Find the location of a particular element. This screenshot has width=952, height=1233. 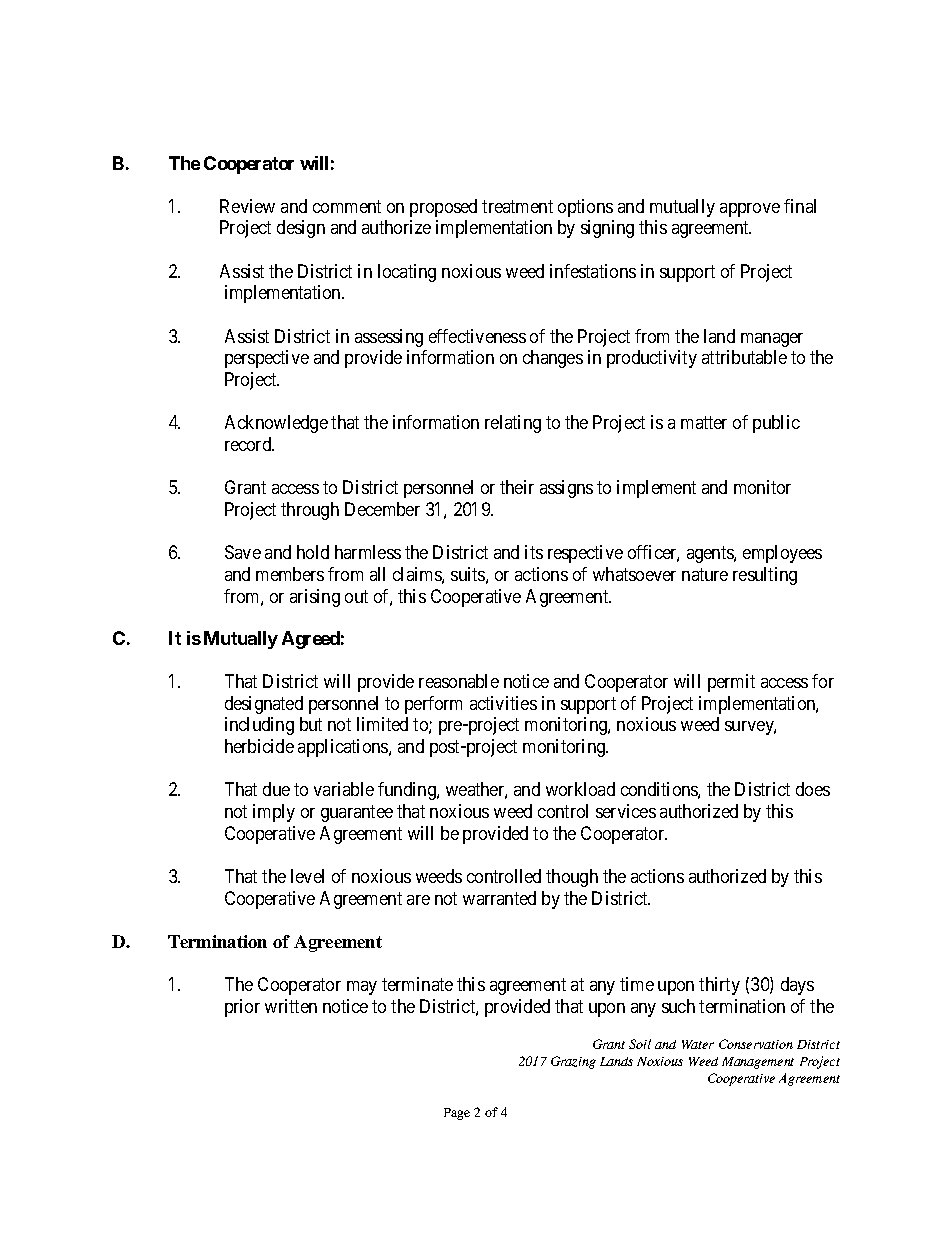

arising is located at coordinates (315, 598).
